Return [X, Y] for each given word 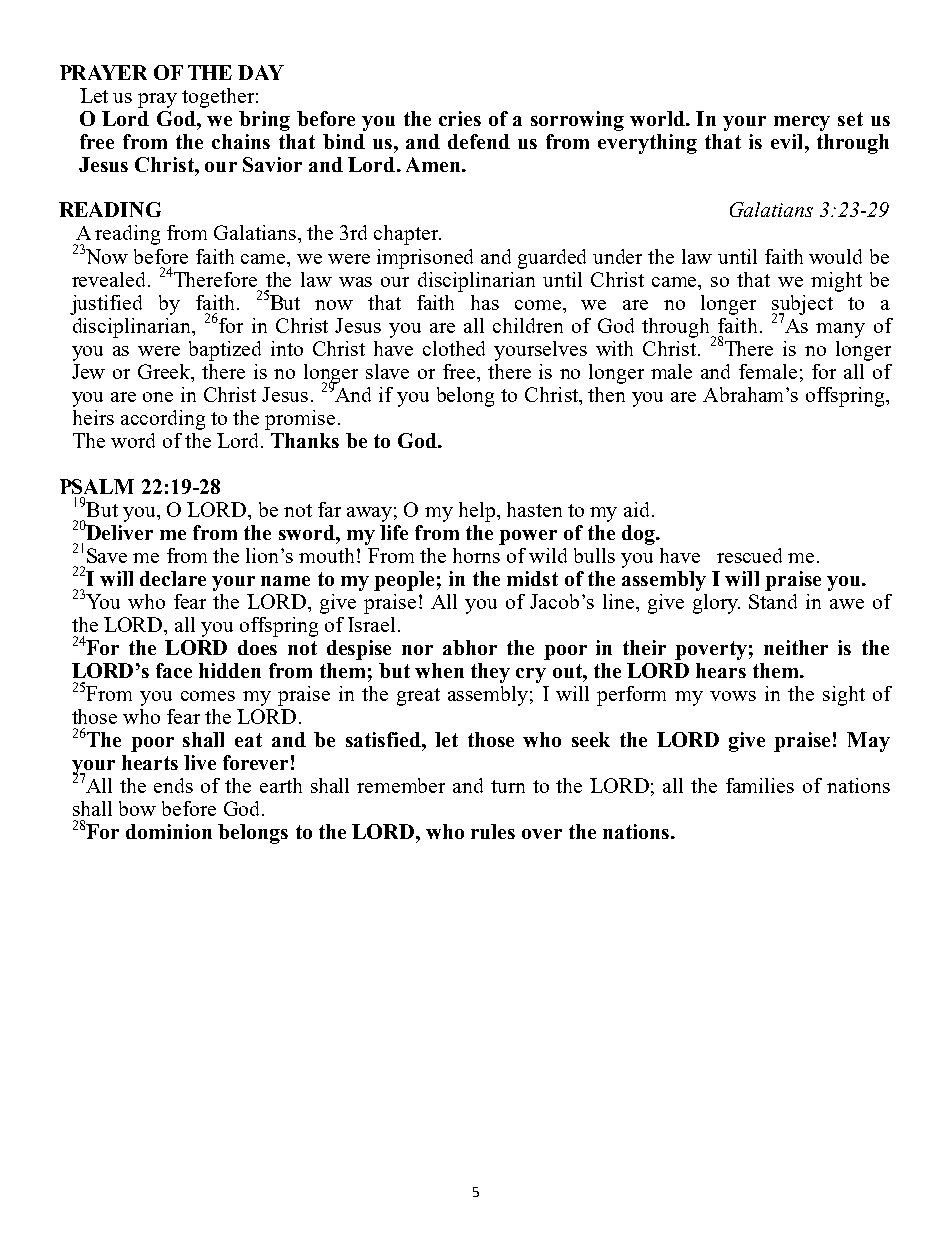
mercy [802, 123]
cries [460, 118]
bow [137, 808]
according [163, 420]
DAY [261, 72]
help [478, 512]
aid [638, 509]
